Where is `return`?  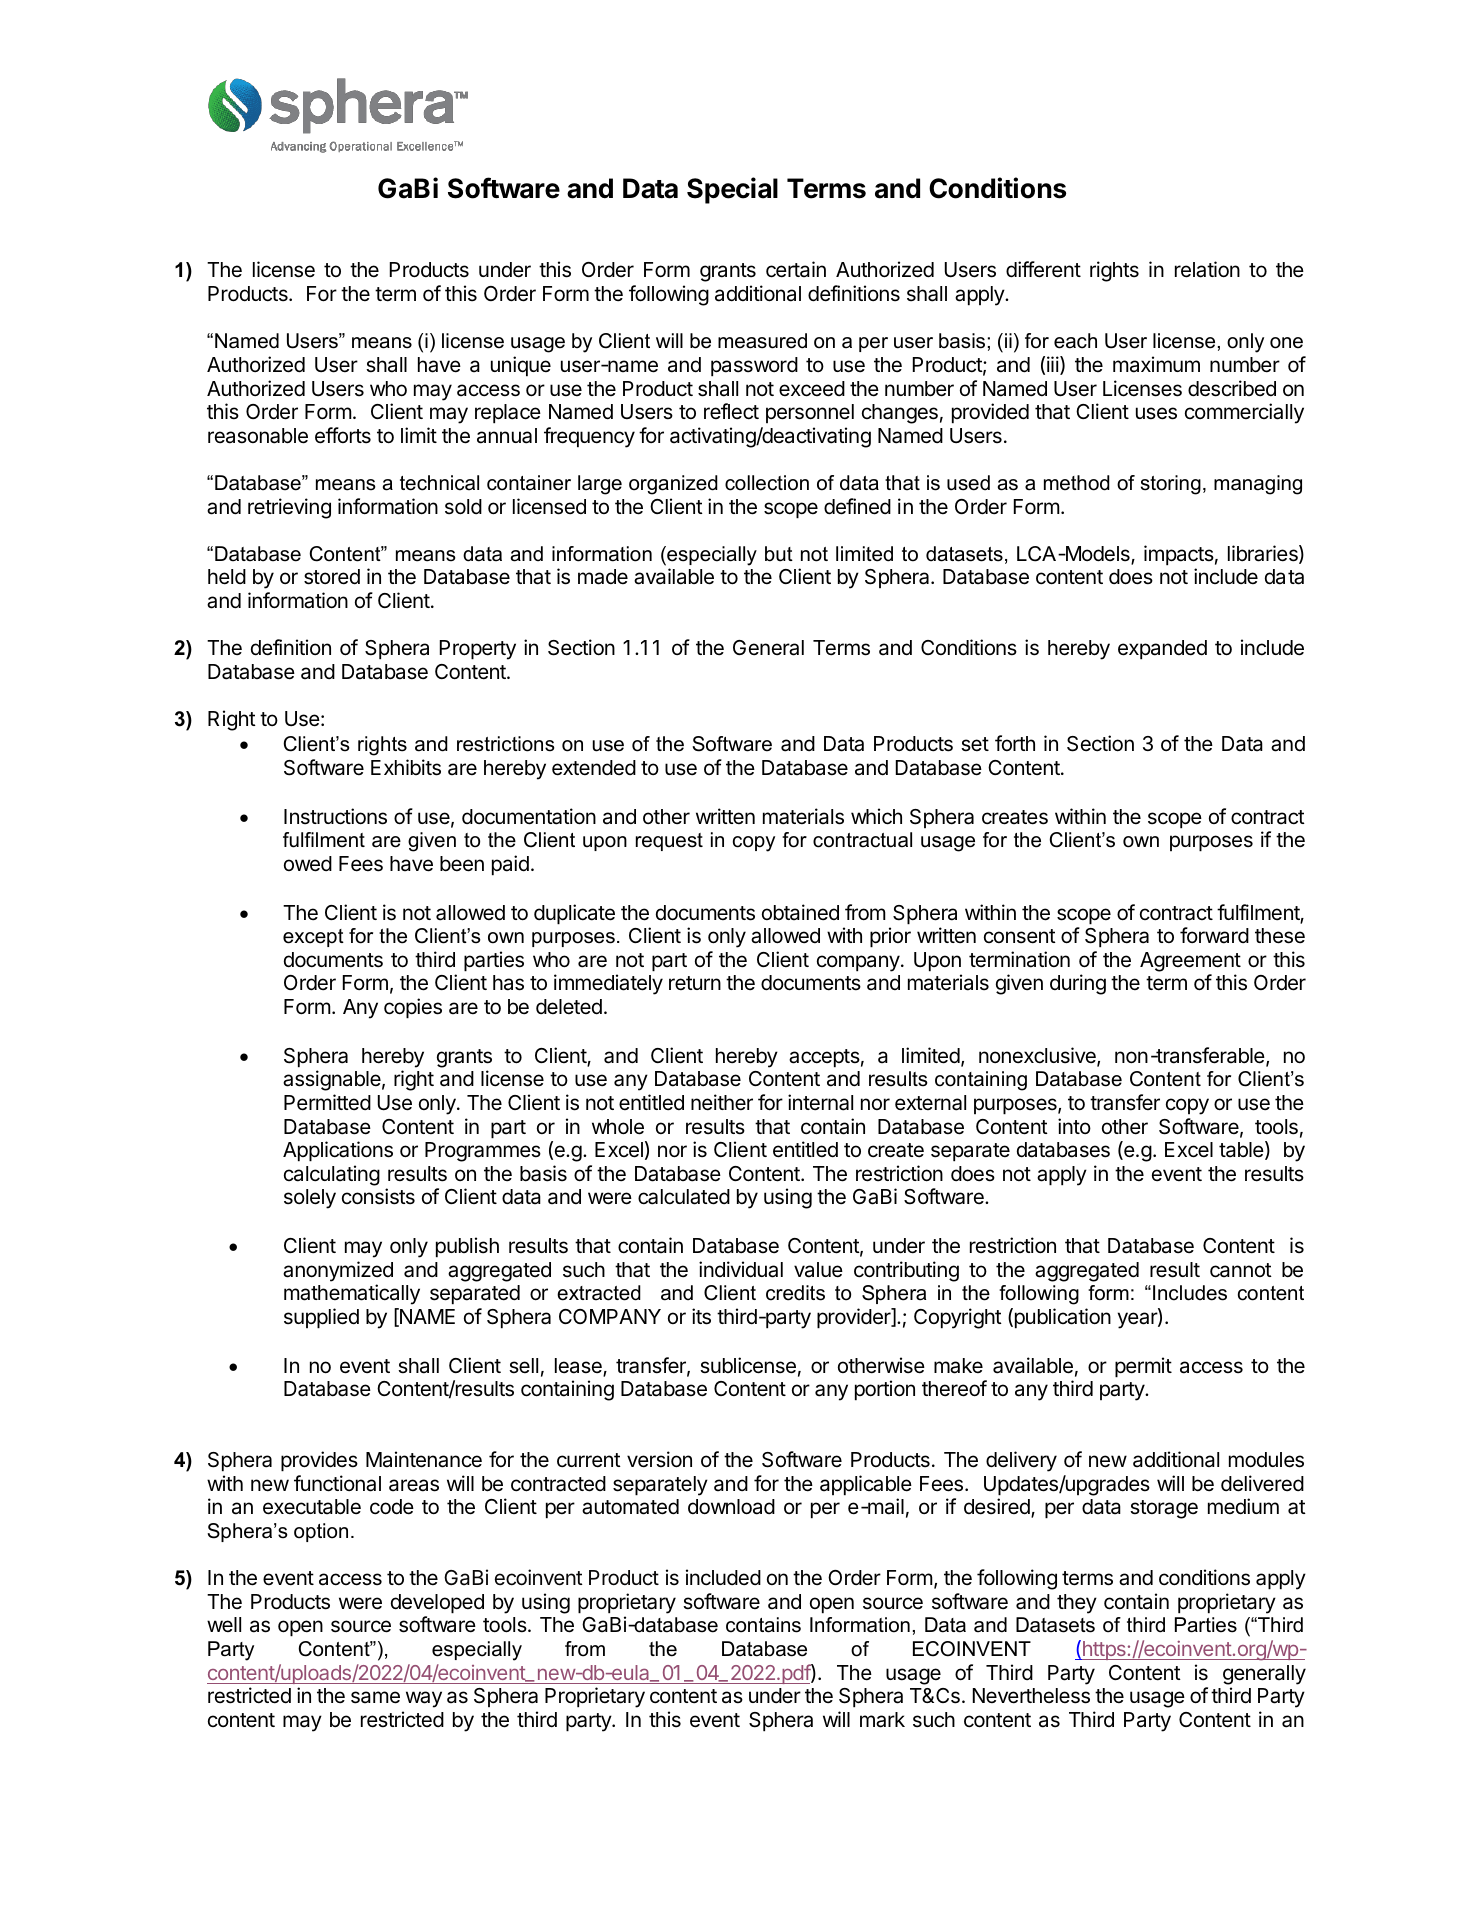
return is located at coordinates (695, 983).
